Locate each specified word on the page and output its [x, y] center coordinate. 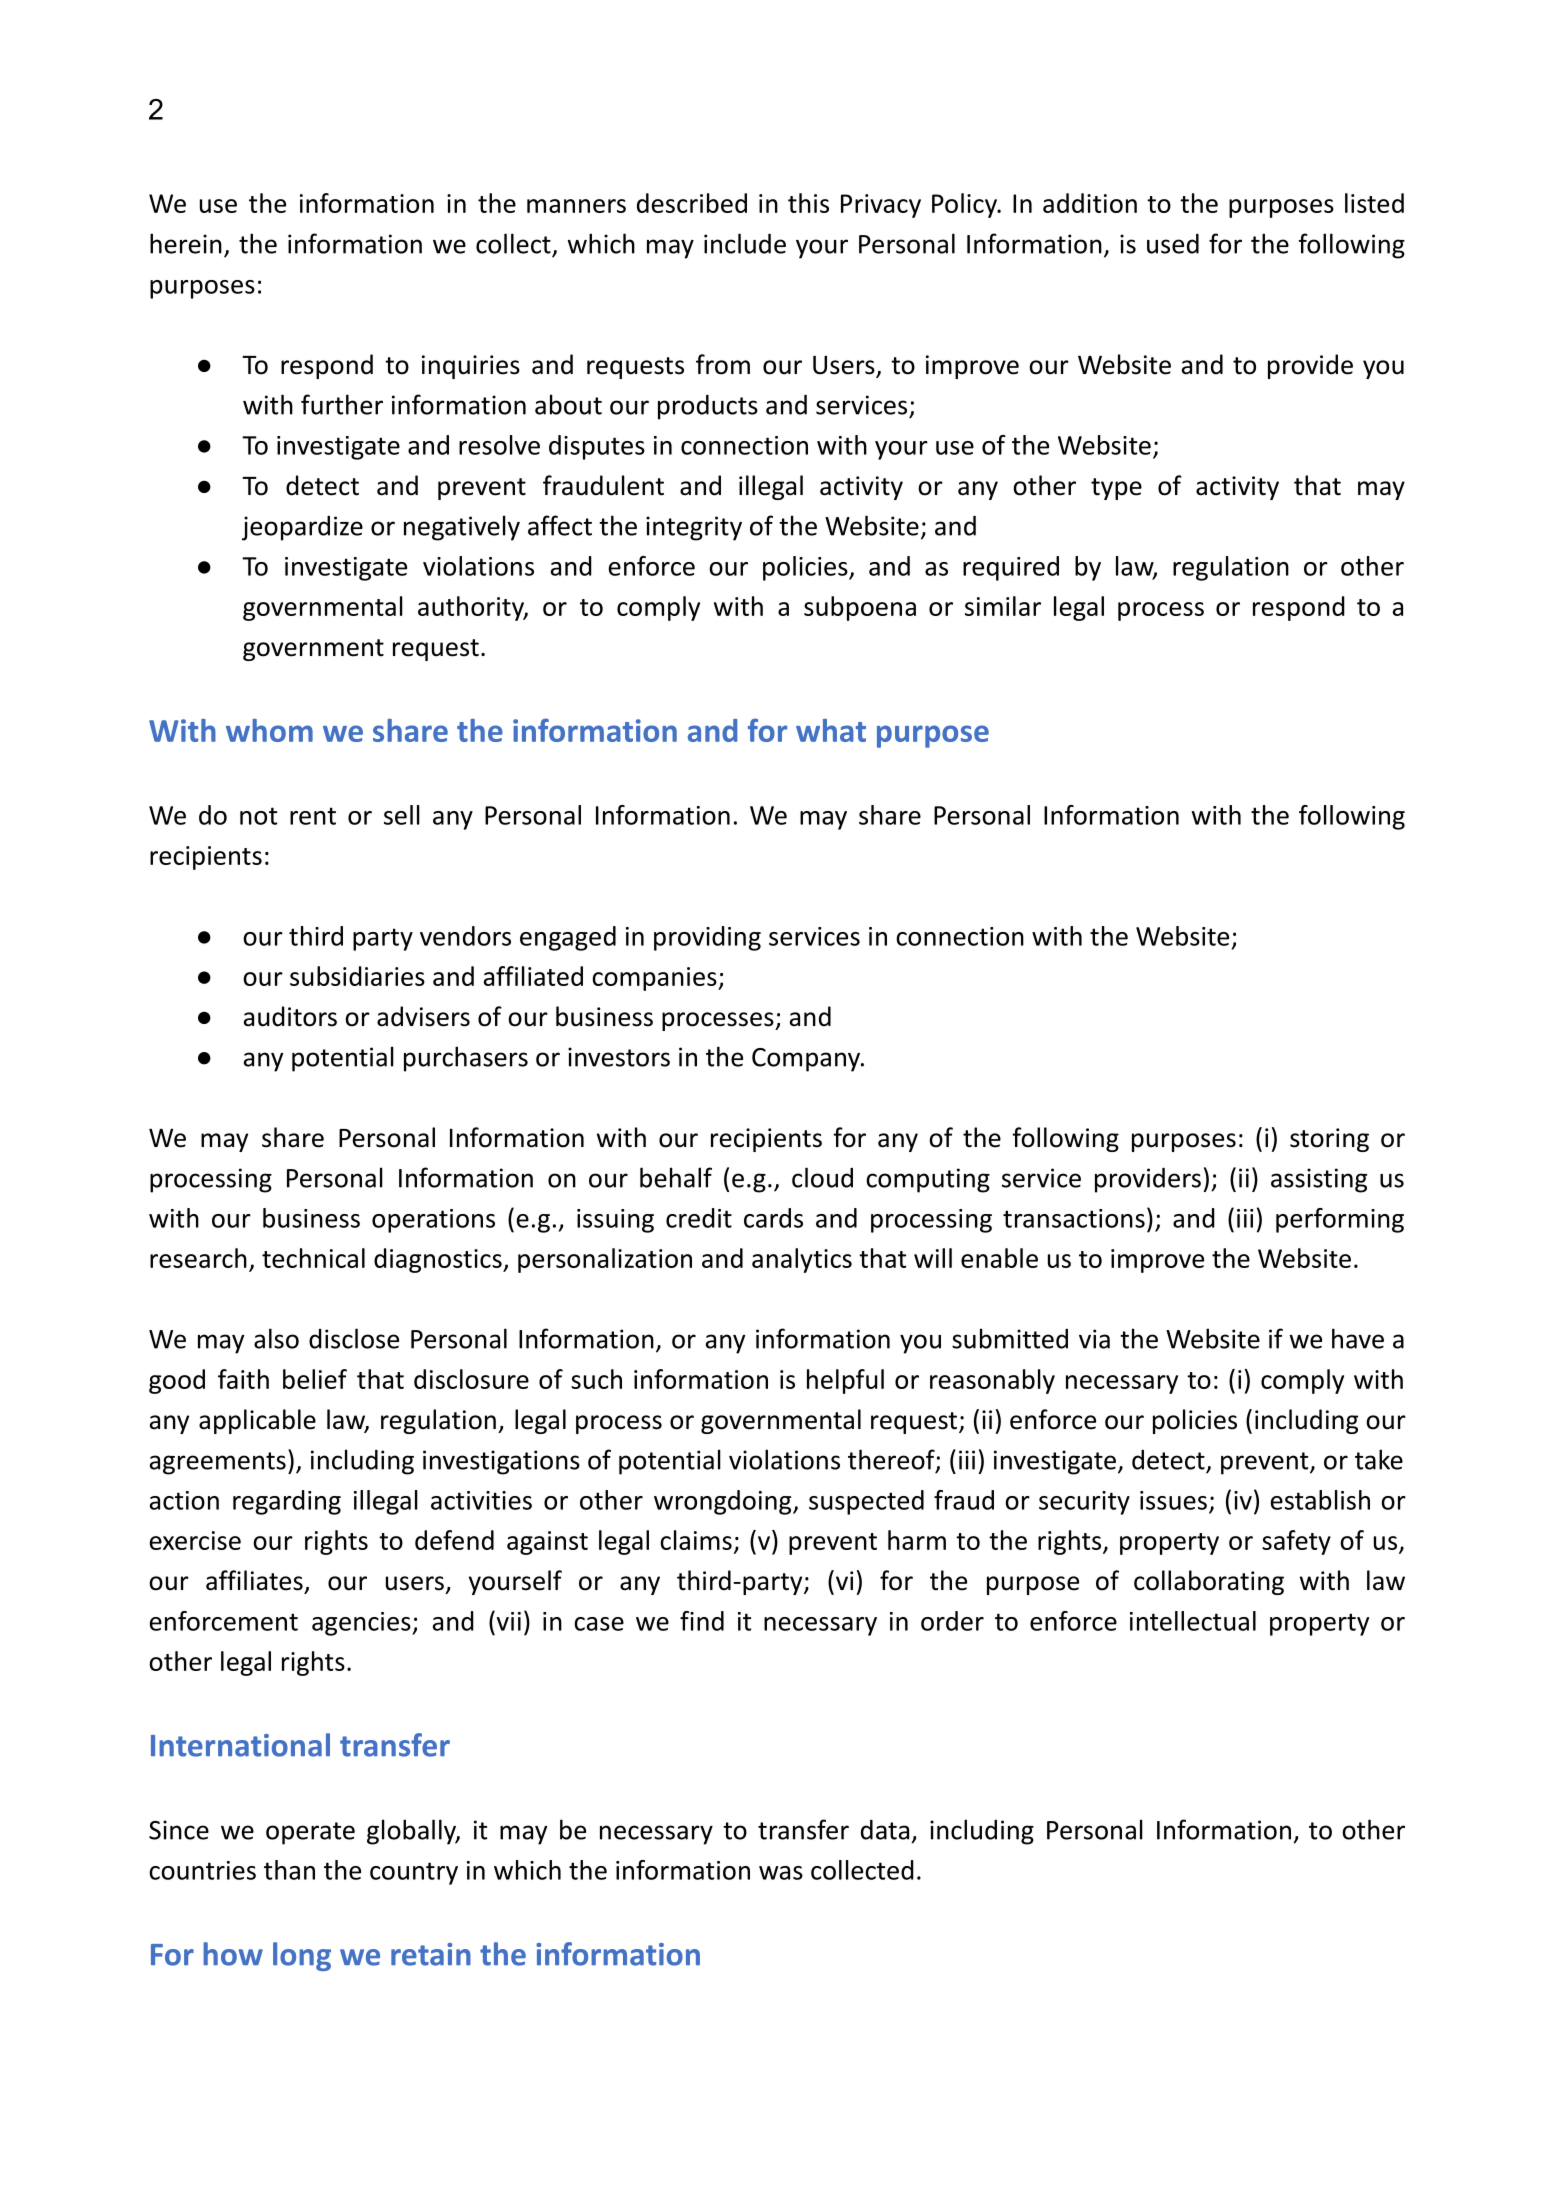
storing [1329, 1140]
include [745, 243]
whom [269, 730]
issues [1173, 1500]
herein [186, 243]
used [1173, 243]
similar [1003, 606]
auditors [290, 1016]
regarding [287, 1502]
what [831, 730]
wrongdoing [724, 1502]
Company [807, 1060]
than [289, 1870]
